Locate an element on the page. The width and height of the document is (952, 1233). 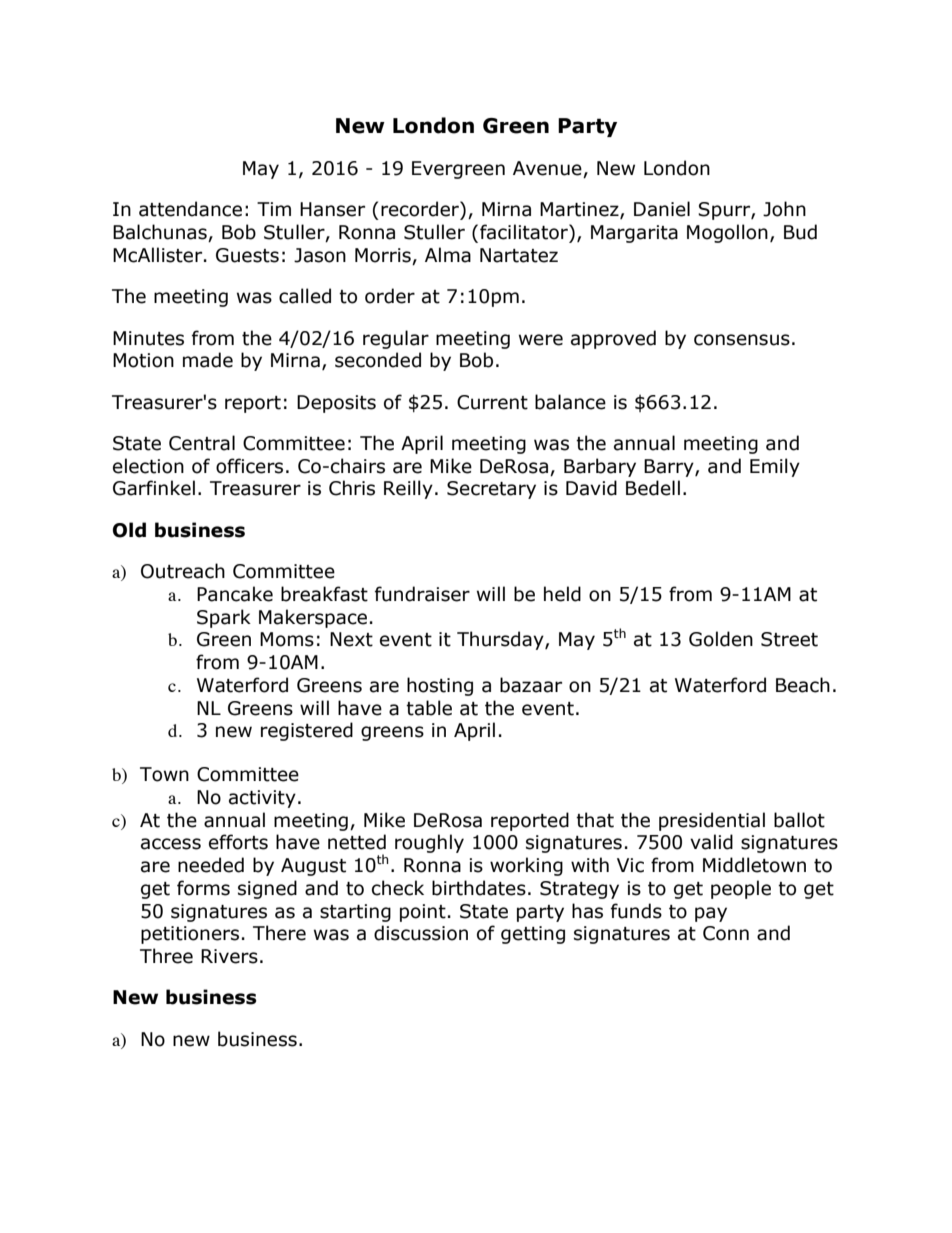
fundraiser is located at coordinates (422, 594).
